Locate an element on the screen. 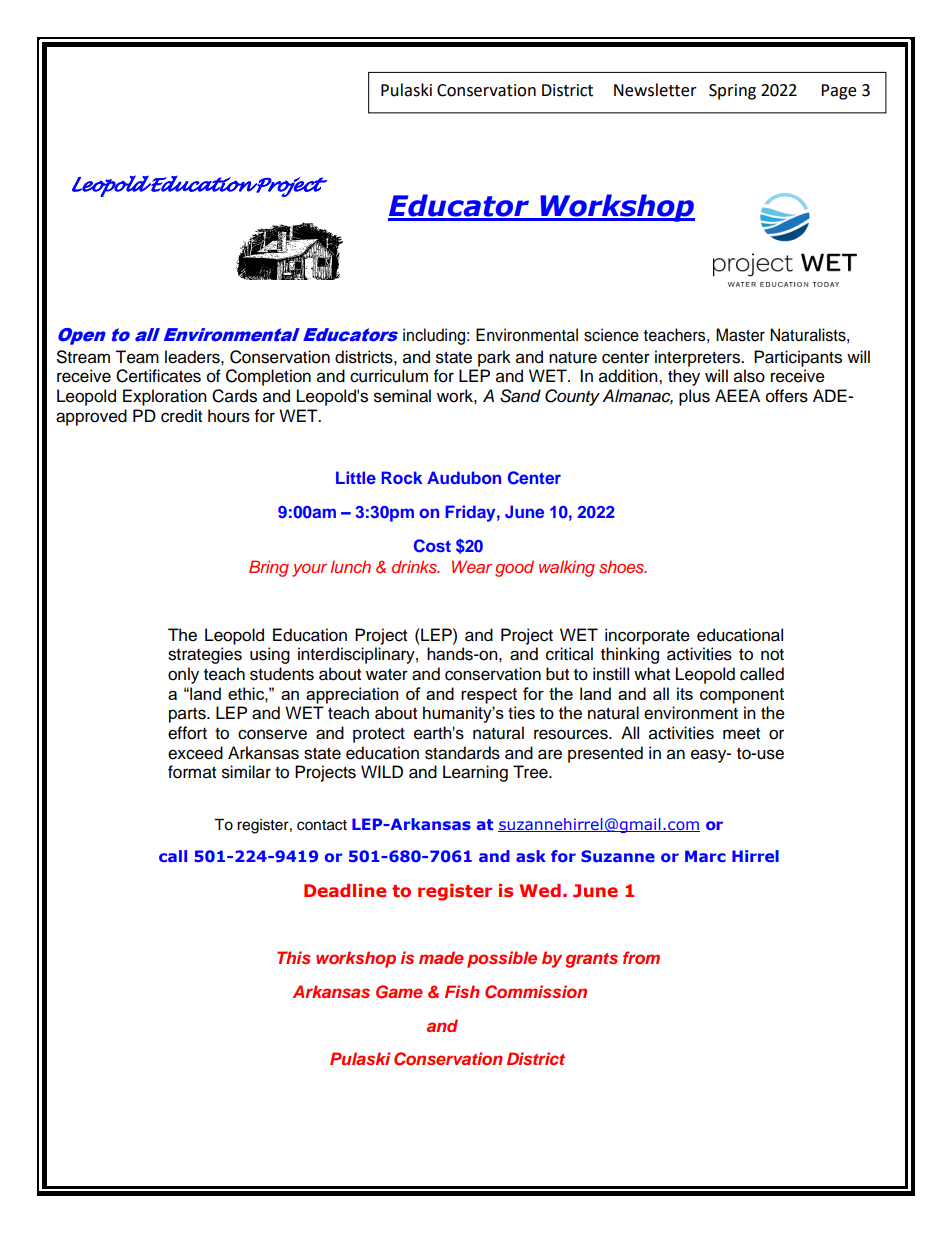 The image size is (952, 1233). offers is located at coordinates (787, 396).
